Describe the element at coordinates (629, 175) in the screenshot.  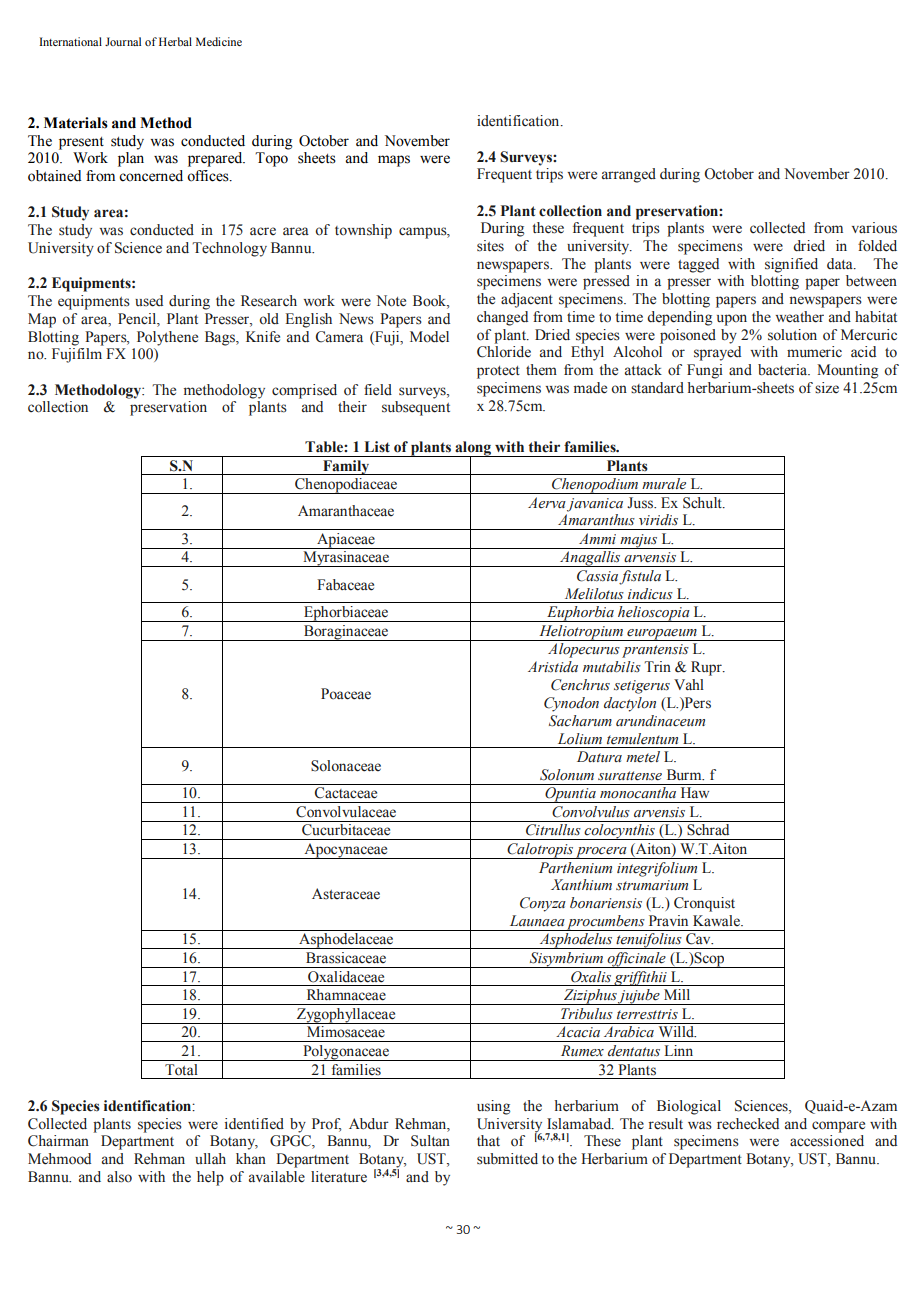
I see `arranged` at that location.
